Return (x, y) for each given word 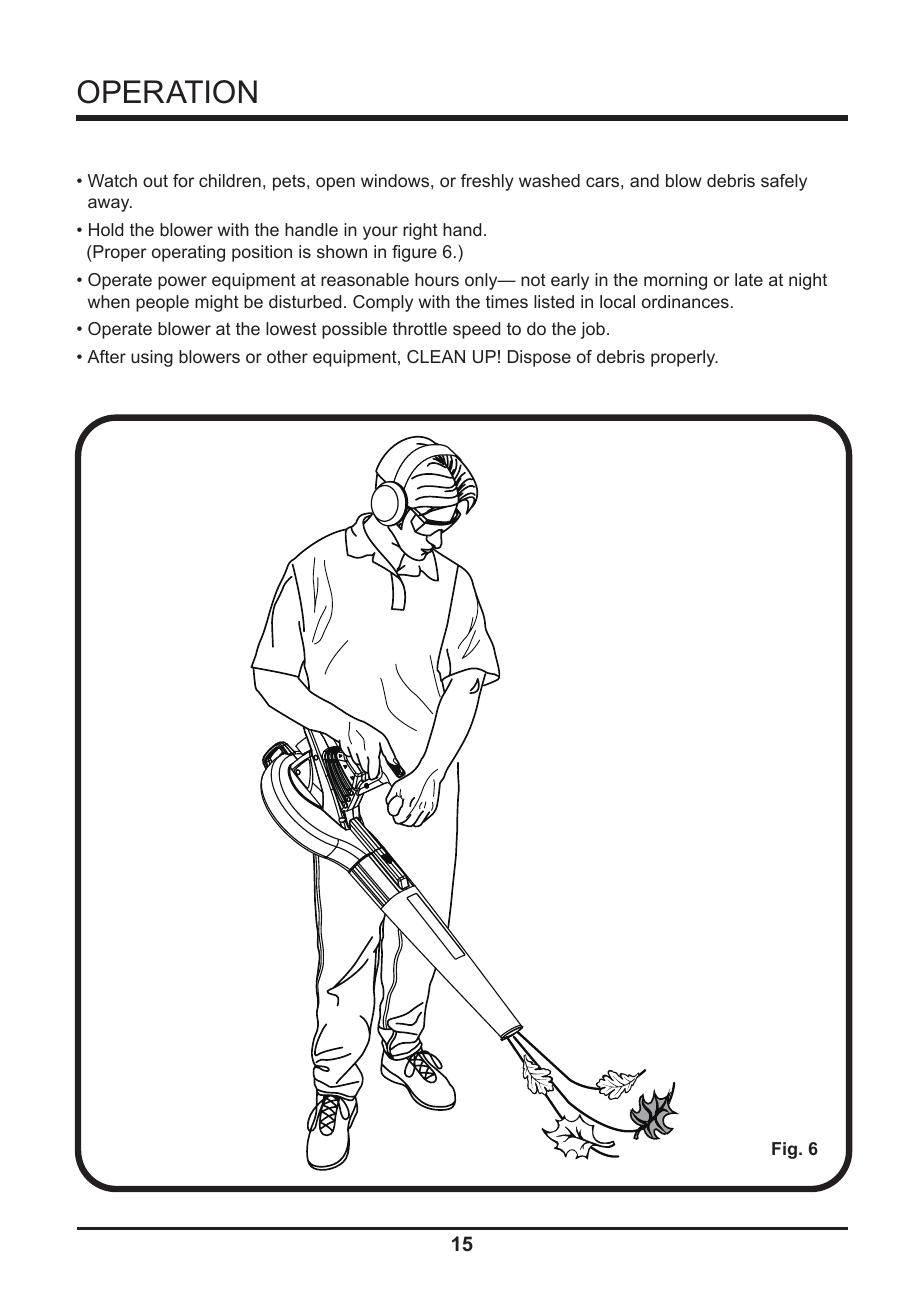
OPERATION (167, 92)
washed (549, 180)
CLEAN (436, 356)
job (593, 330)
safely (784, 182)
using (152, 358)
